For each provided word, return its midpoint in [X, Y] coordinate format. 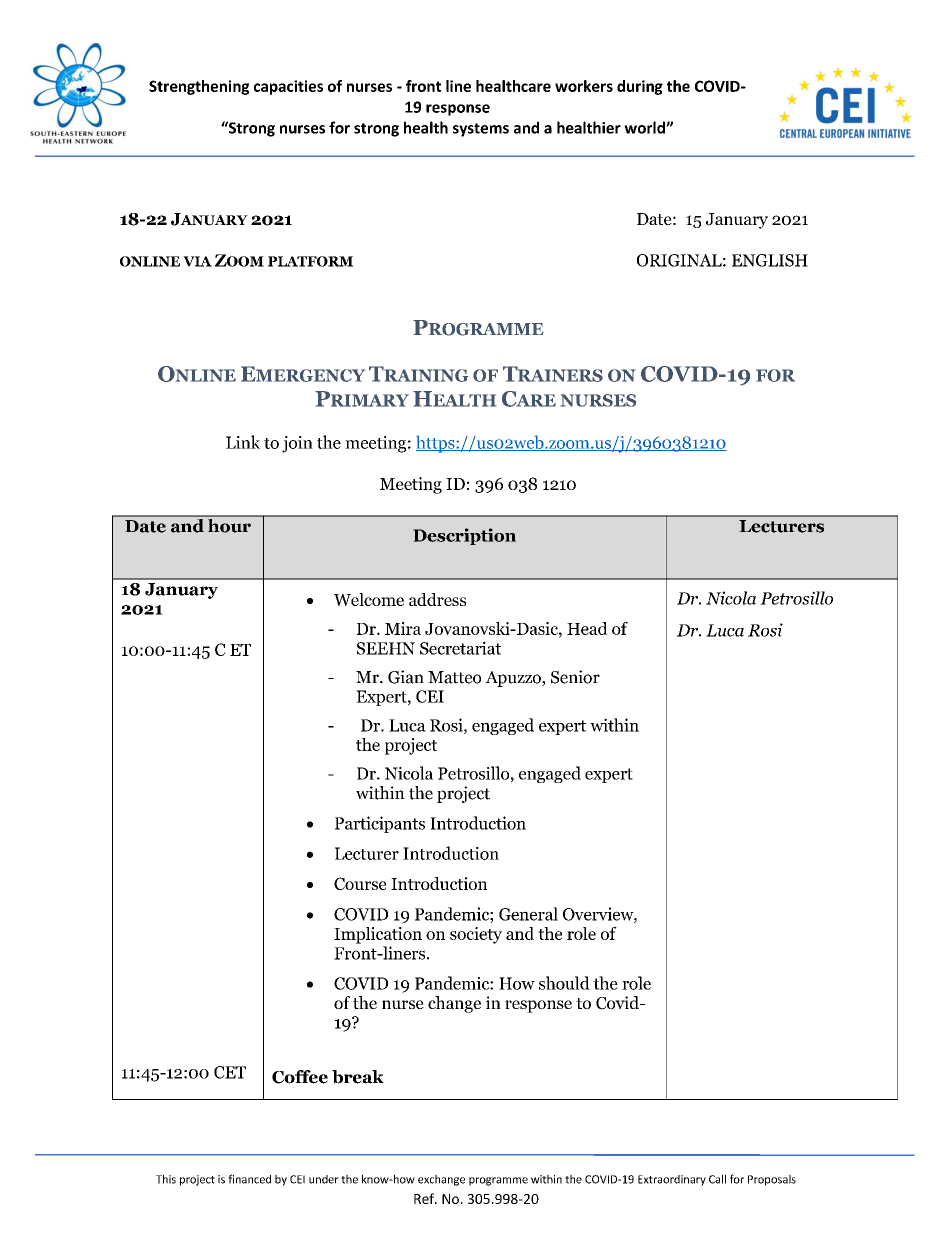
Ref [425, 1198]
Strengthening [199, 87]
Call [717, 1179]
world [645, 127]
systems [481, 130]
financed [249, 1179]
